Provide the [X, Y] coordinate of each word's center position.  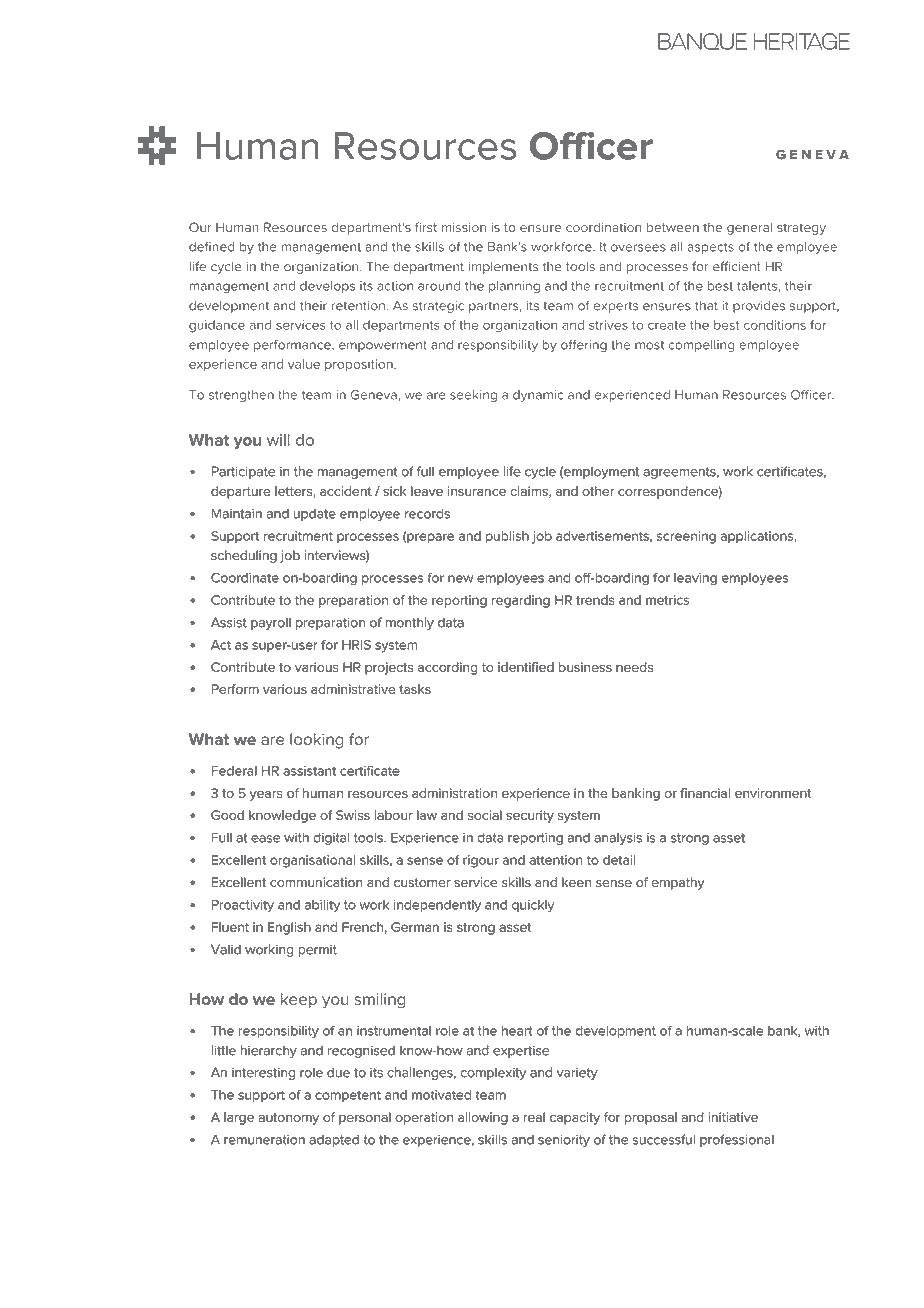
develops [327, 287]
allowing [483, 1118]
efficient [737, 266]
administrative [353, 689]
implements [503, 268]
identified [526, 667]
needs [634, 667]
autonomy [289, 1119]
